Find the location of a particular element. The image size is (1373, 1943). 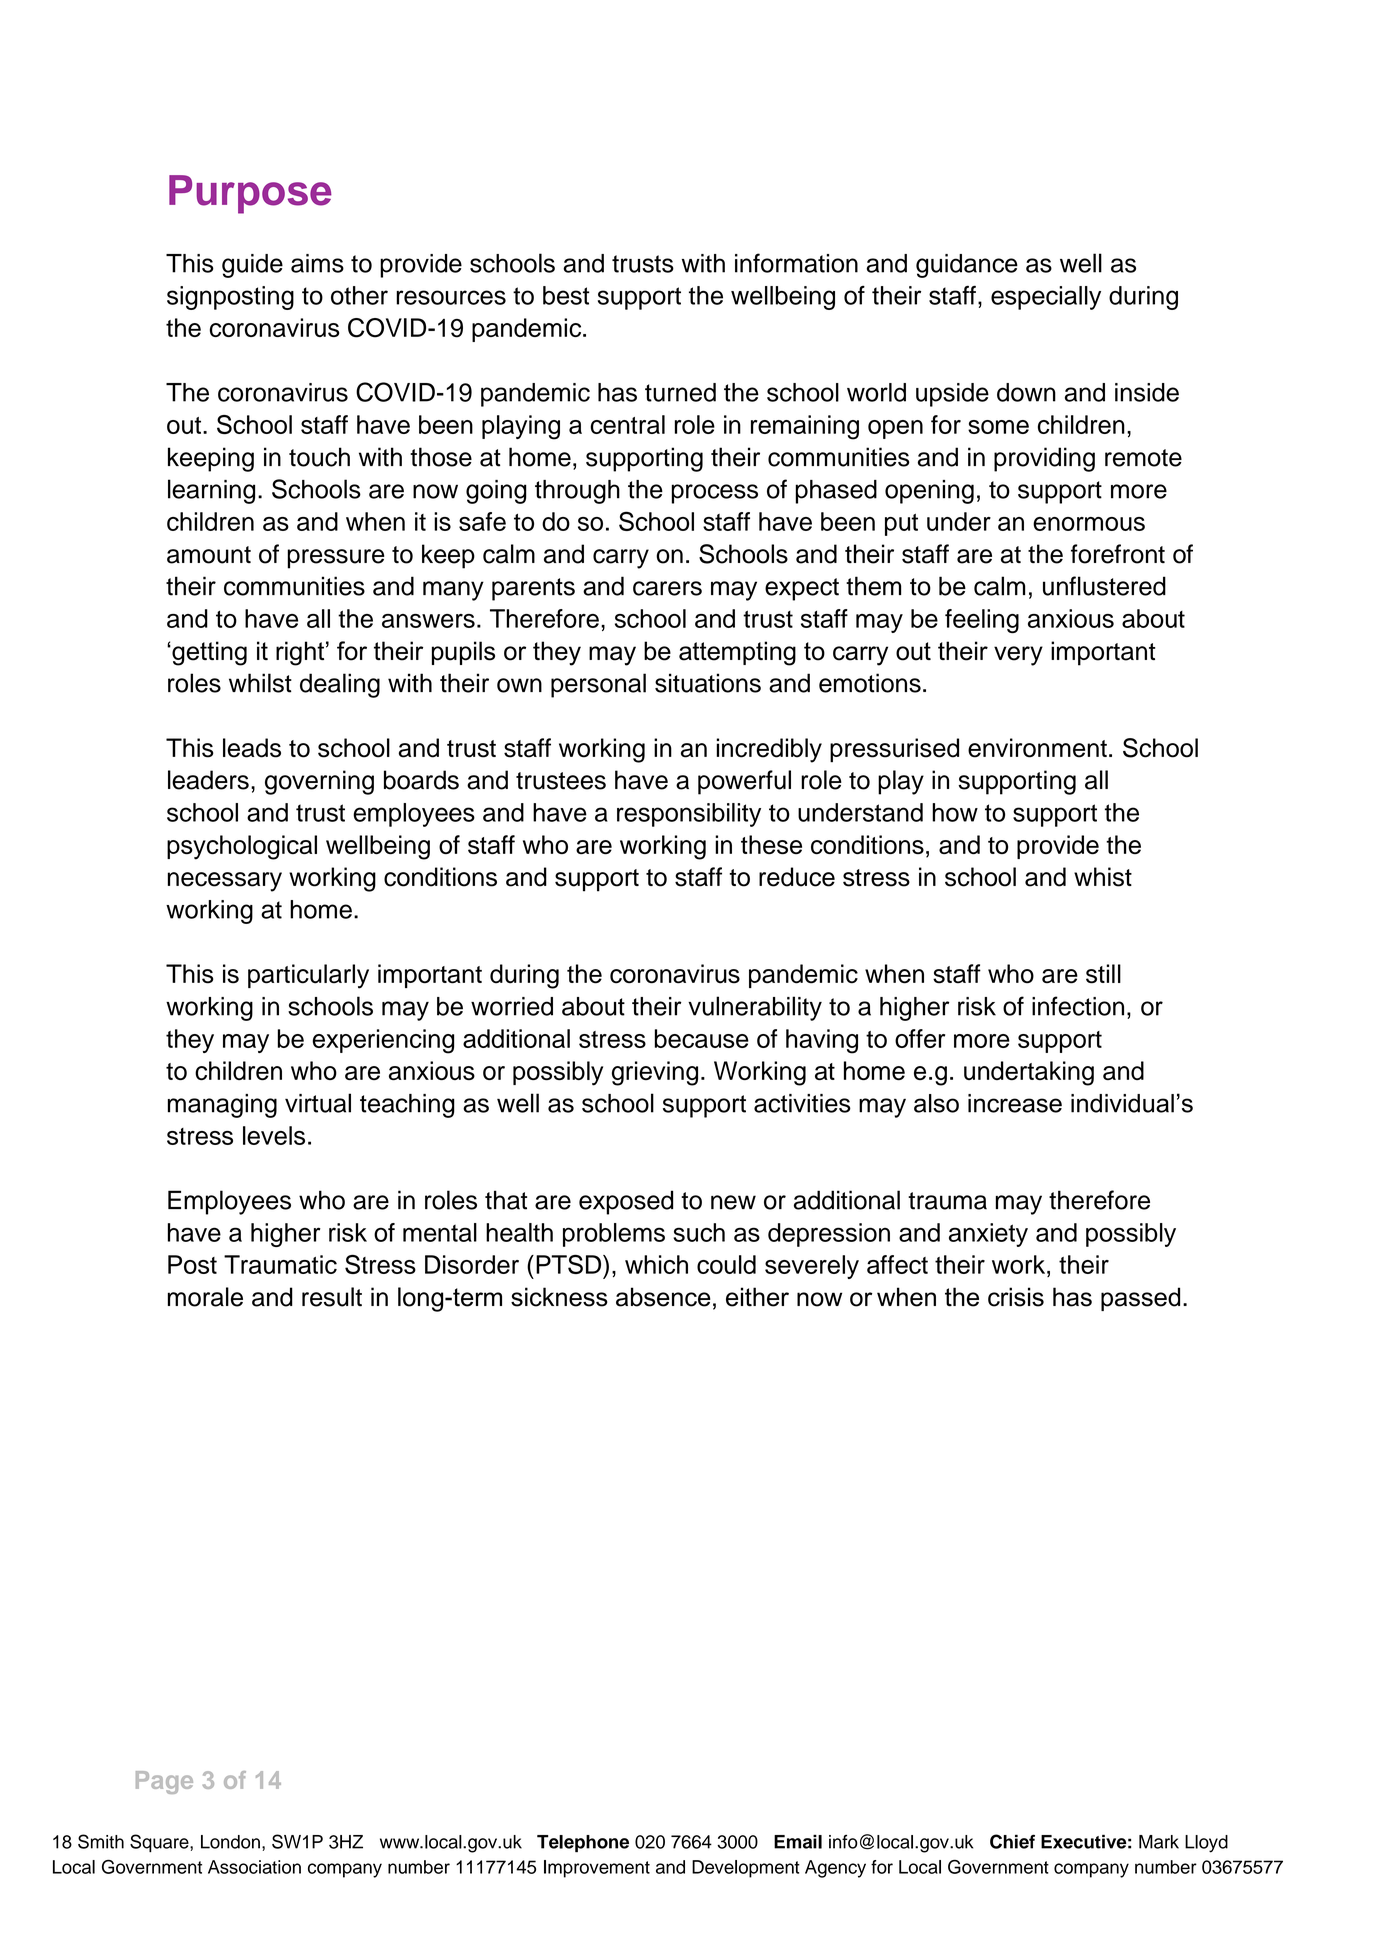

levels is located at coordinates (274, 1135).
